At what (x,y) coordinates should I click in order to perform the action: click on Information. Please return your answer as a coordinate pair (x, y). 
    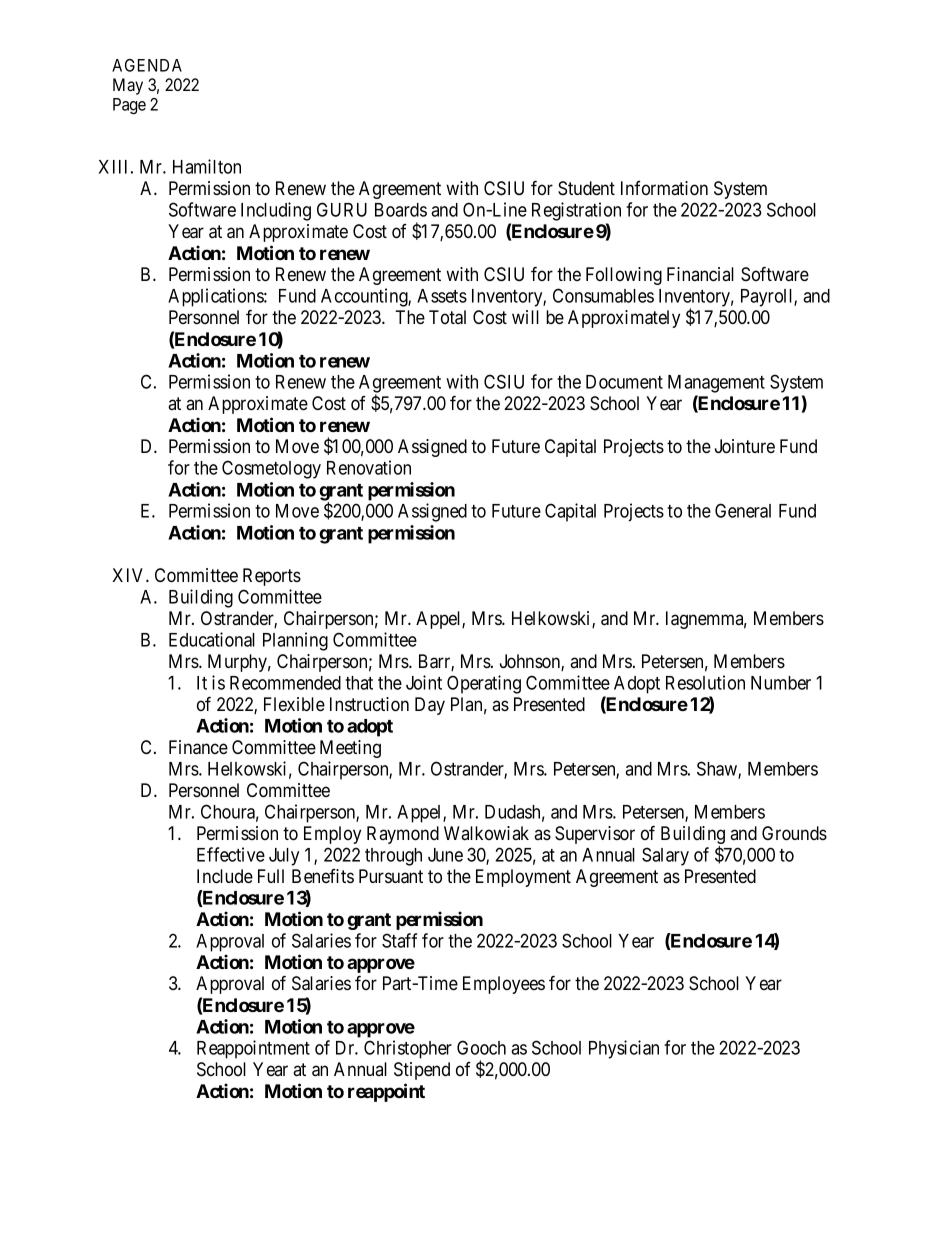
    Looking at the image, I should click on (664, 188).
